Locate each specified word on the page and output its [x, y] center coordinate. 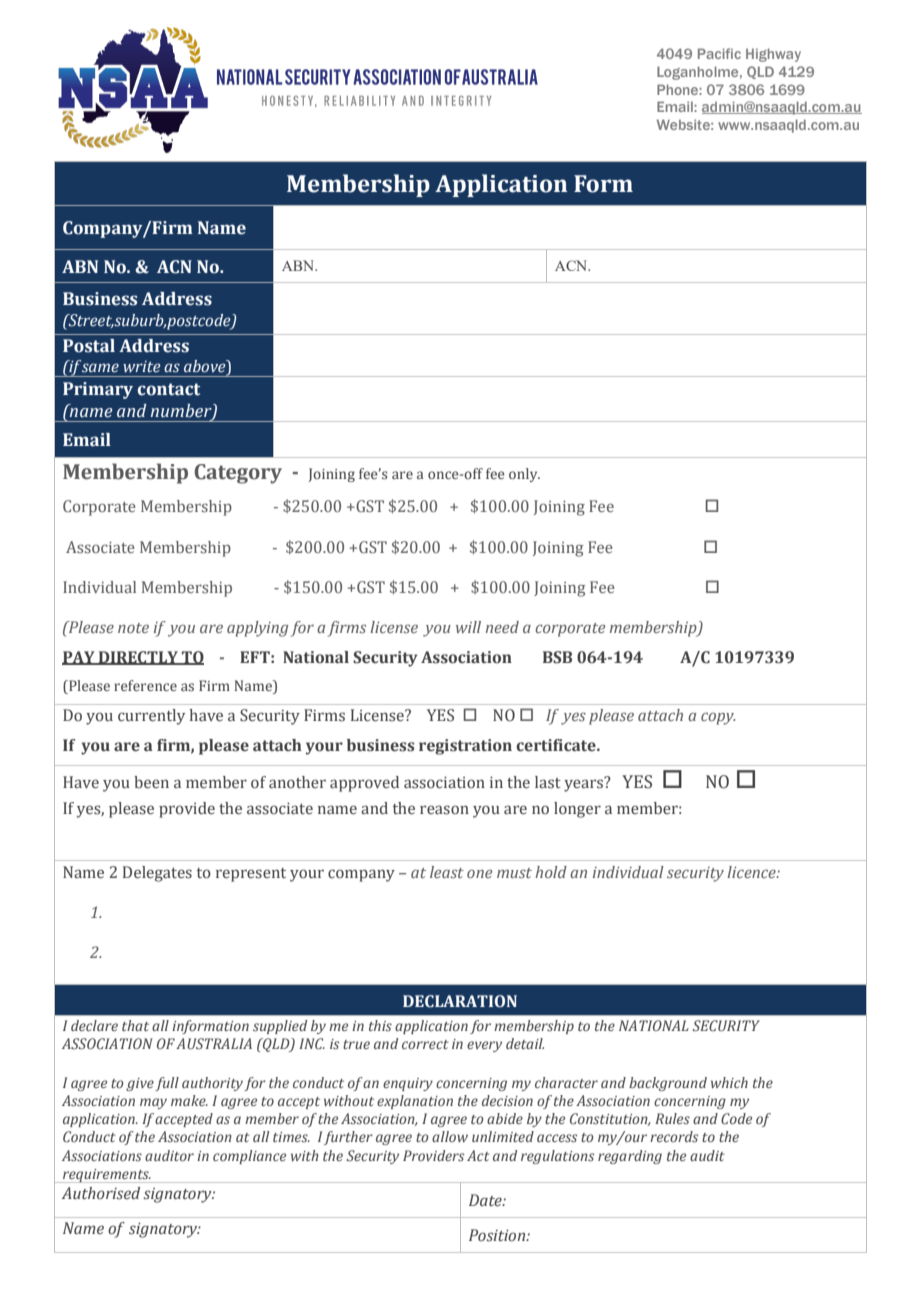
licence [752, 872]
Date [486, 1200]
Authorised [101, 1193]
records [674, 1136]
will [468, 627]
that [135, 1025]
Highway [773, 55]
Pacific [719, 53]
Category [238, 474]
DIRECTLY [138, 658]
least [447, 872]
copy [718, 718]
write [142, 367]
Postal [89, 346]
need [502, 627]
